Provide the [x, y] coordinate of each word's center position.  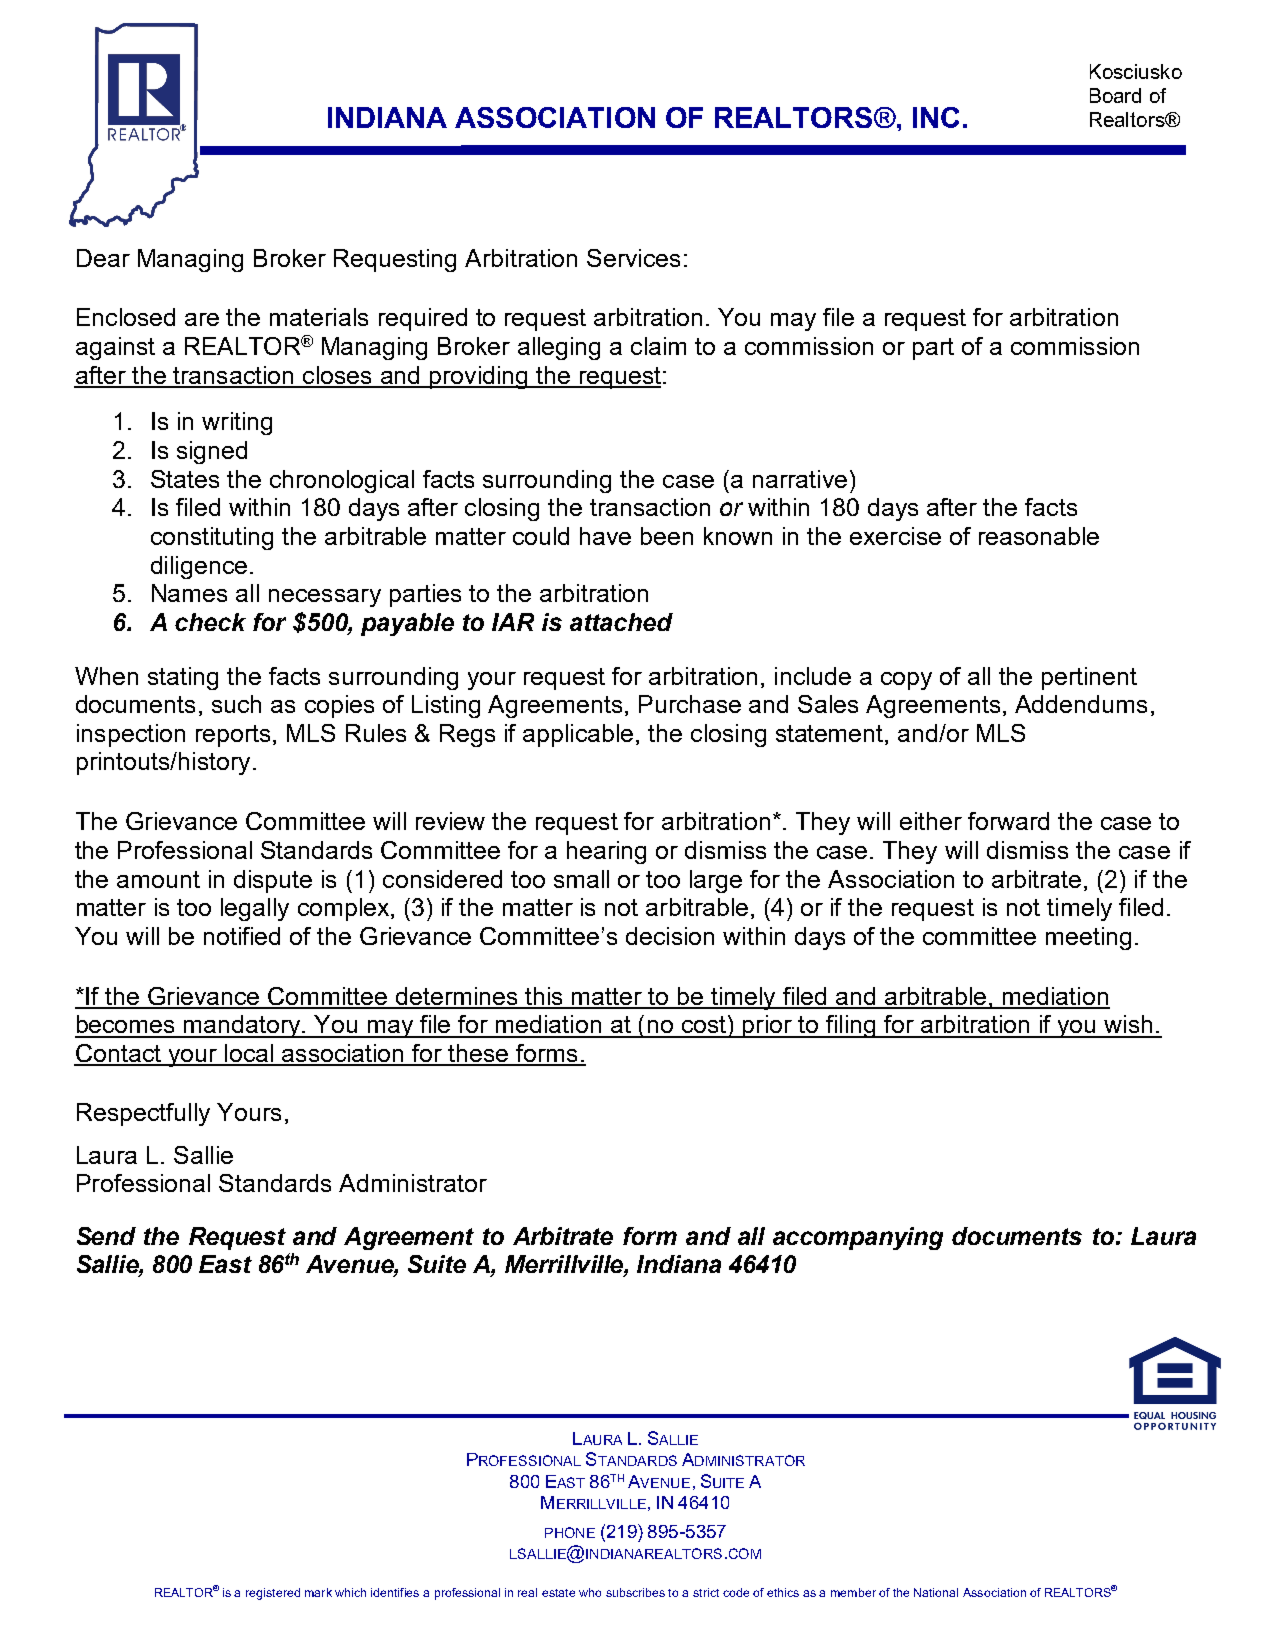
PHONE [570, 1532]
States [185, 479]
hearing [606, 852]
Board [1115, 95]
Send [106, 1236]
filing [851, 1026]
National [936, 1592]
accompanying [858, 1238]
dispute [273, 881]
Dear [103, 258]
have [605, 536]
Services [633, 258]
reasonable [1039, 536]
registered [273, 1594]
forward [1008, 821]
